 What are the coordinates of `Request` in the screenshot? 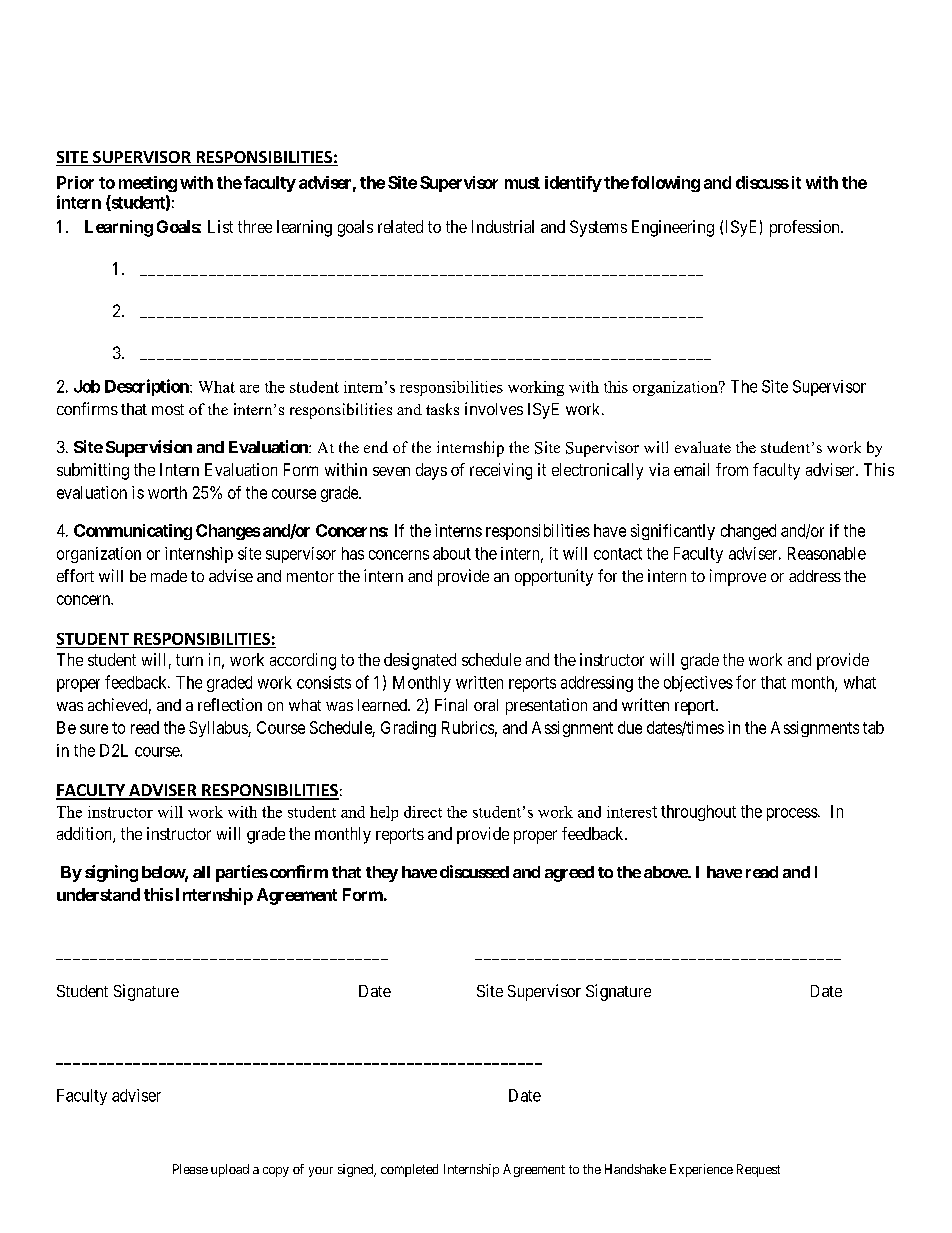 It's located at (758, 1170).
